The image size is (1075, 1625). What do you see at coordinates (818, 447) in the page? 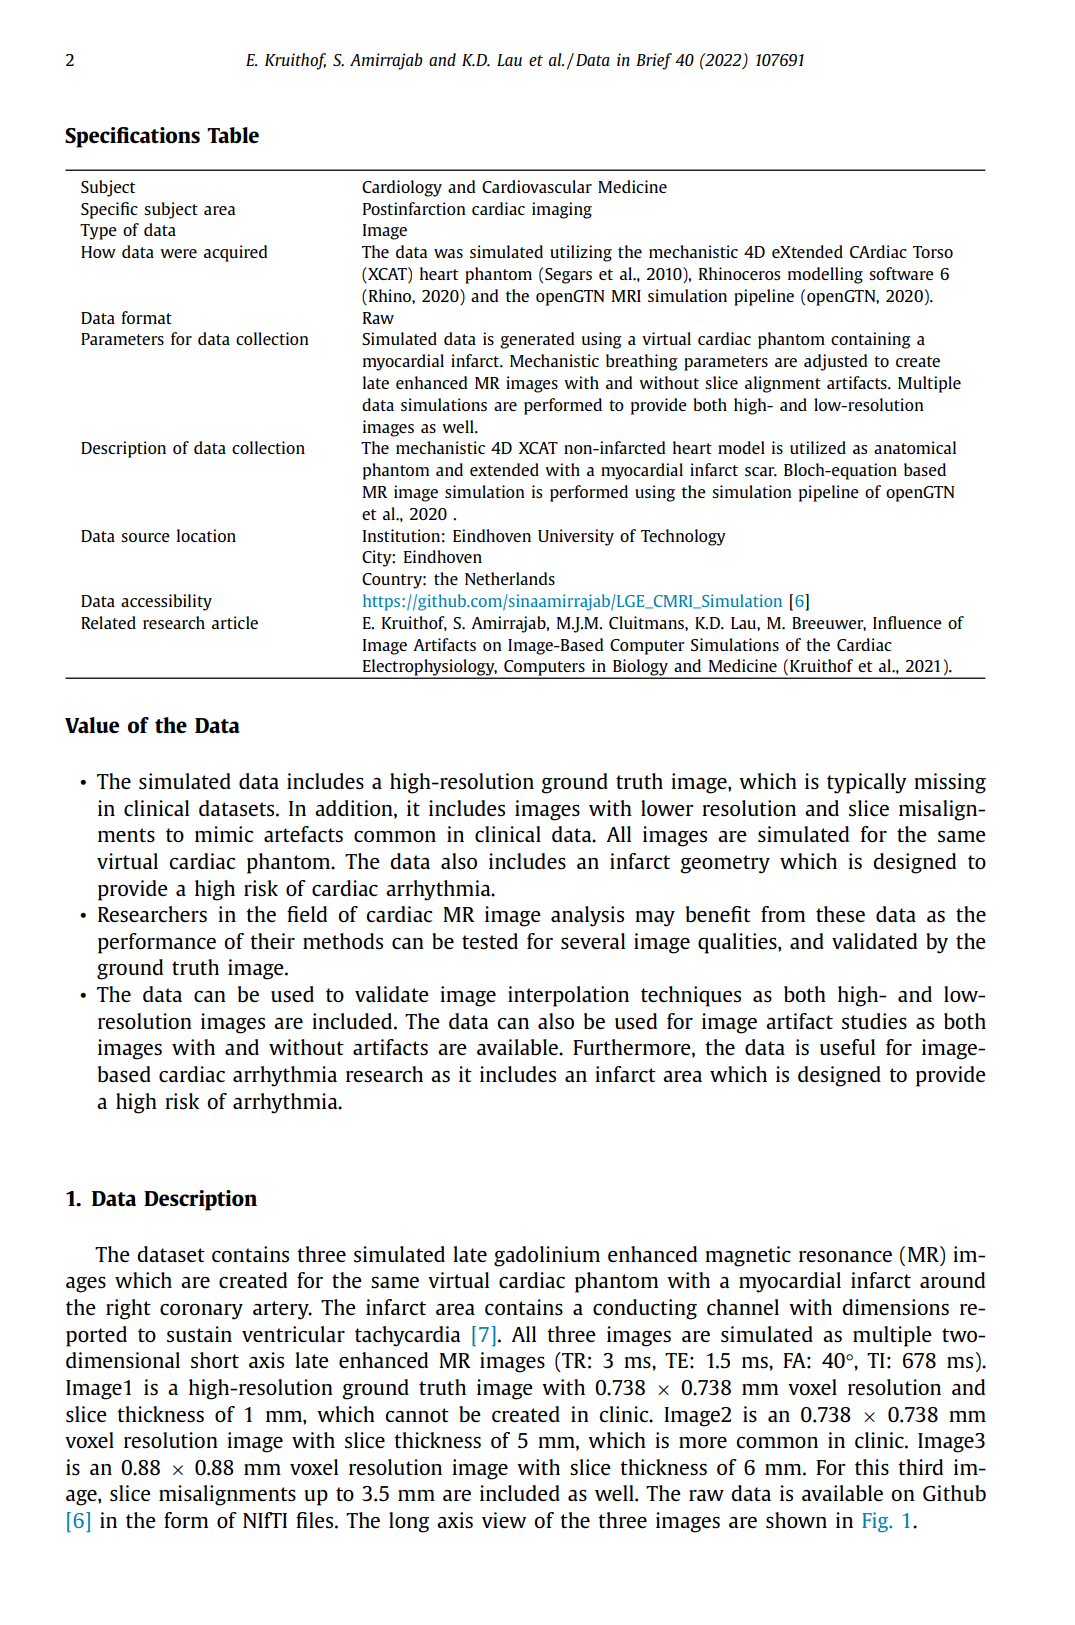
I see `utilized` at bounding box center [818, 447].
